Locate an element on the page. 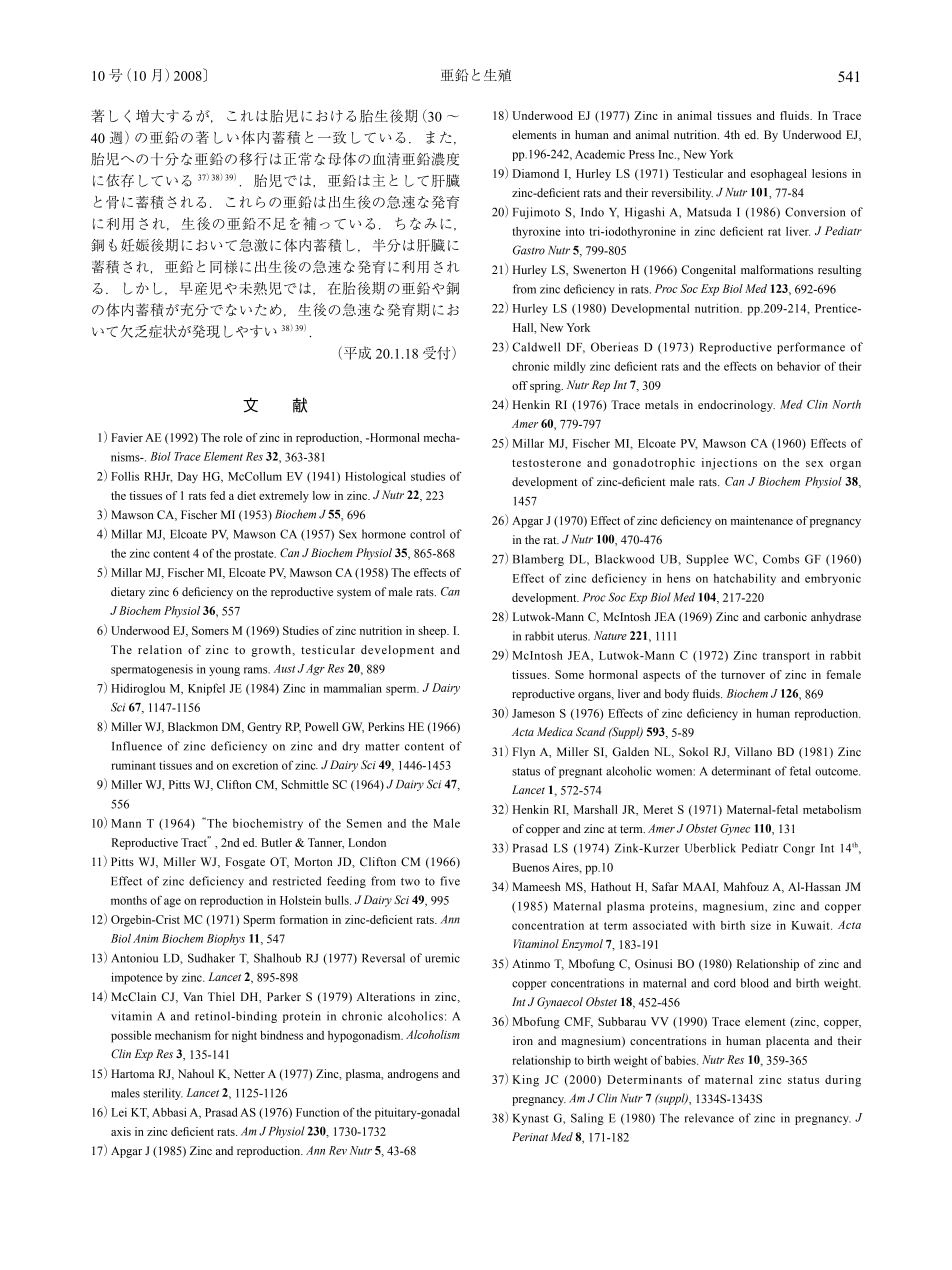 The image size is (952, 1270). Combs is located at coordinates (781, 559).
